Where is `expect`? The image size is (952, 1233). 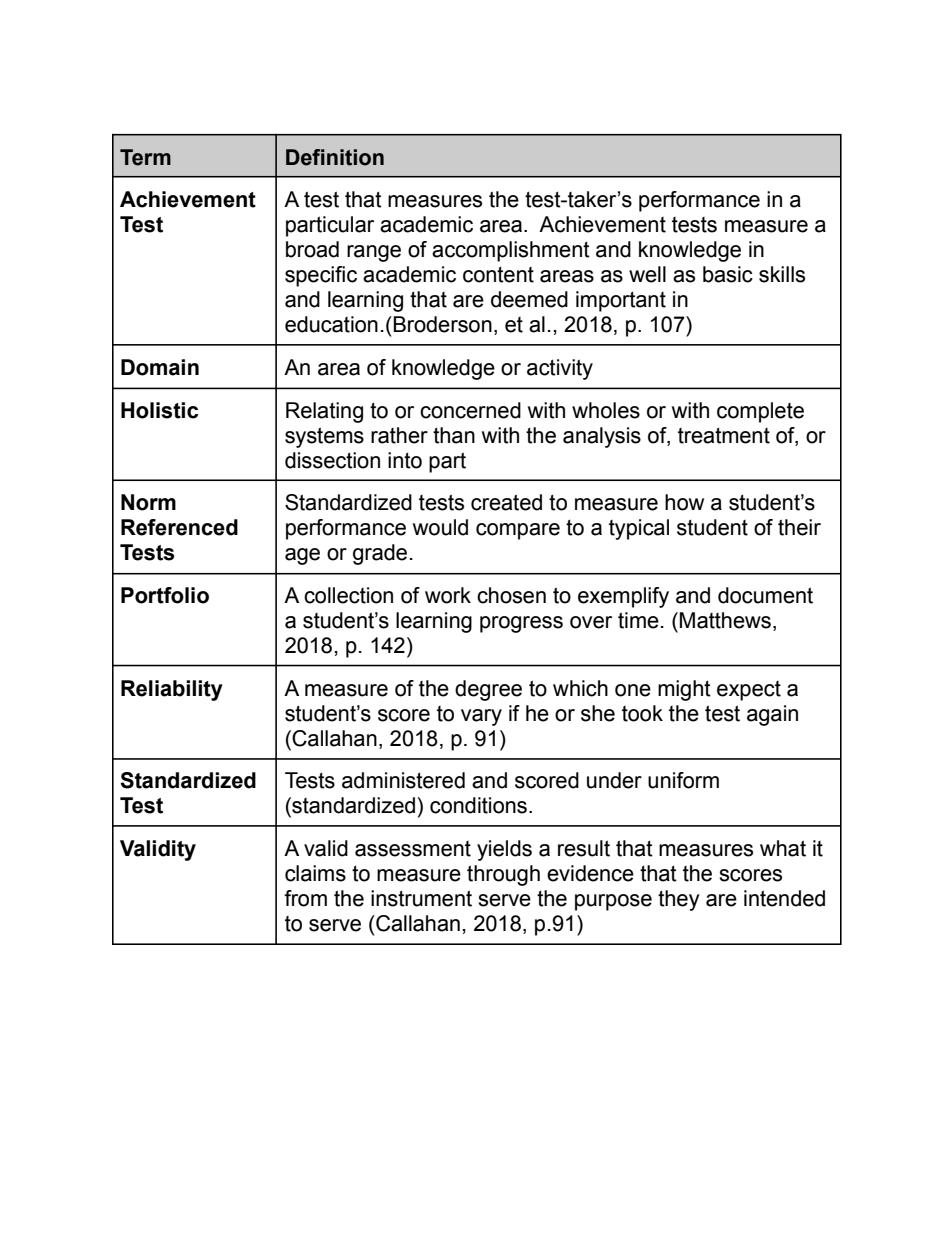 expect is located at coordinates (749, 691).
